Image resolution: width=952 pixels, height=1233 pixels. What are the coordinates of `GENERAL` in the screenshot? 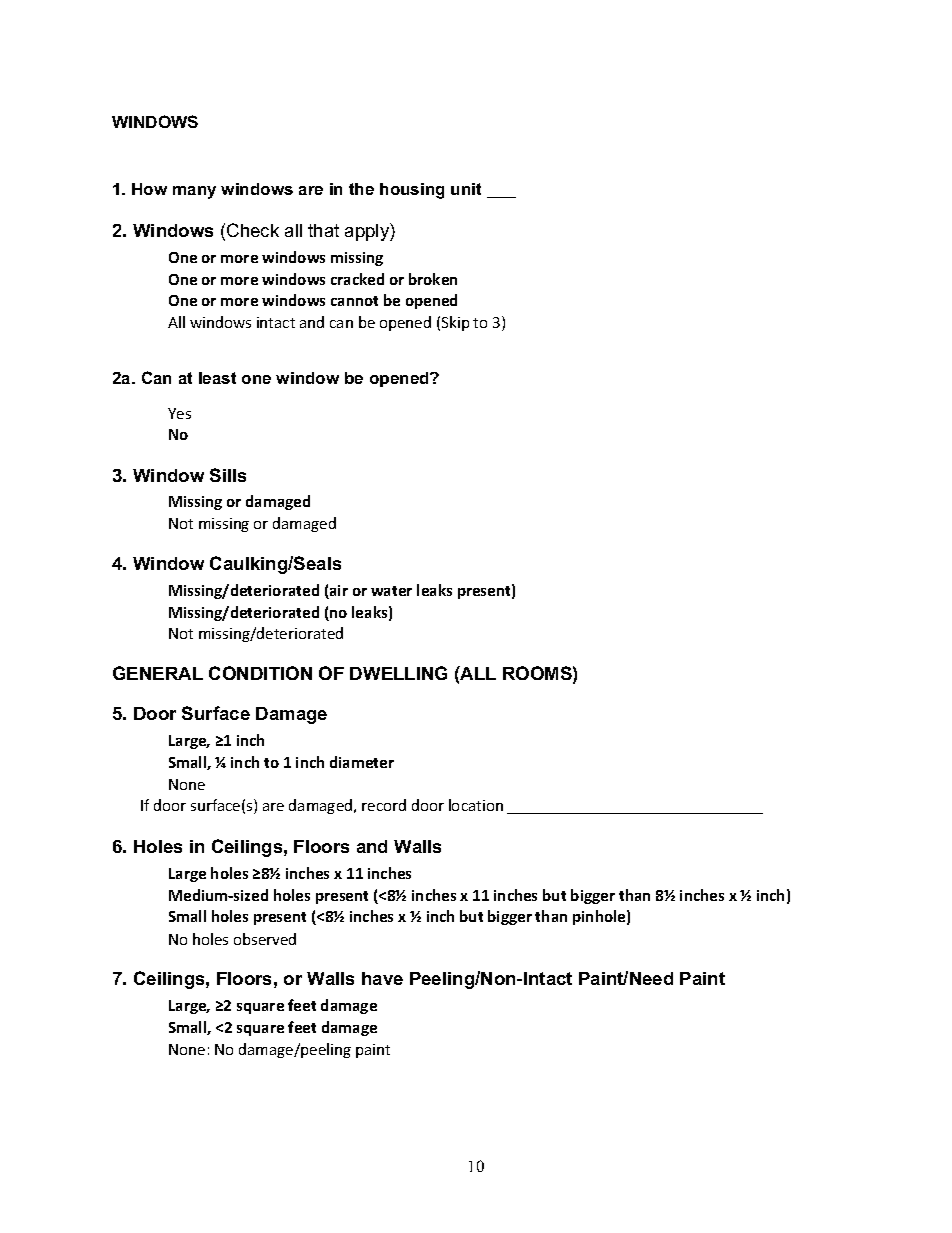 It's located at (158, 673).
